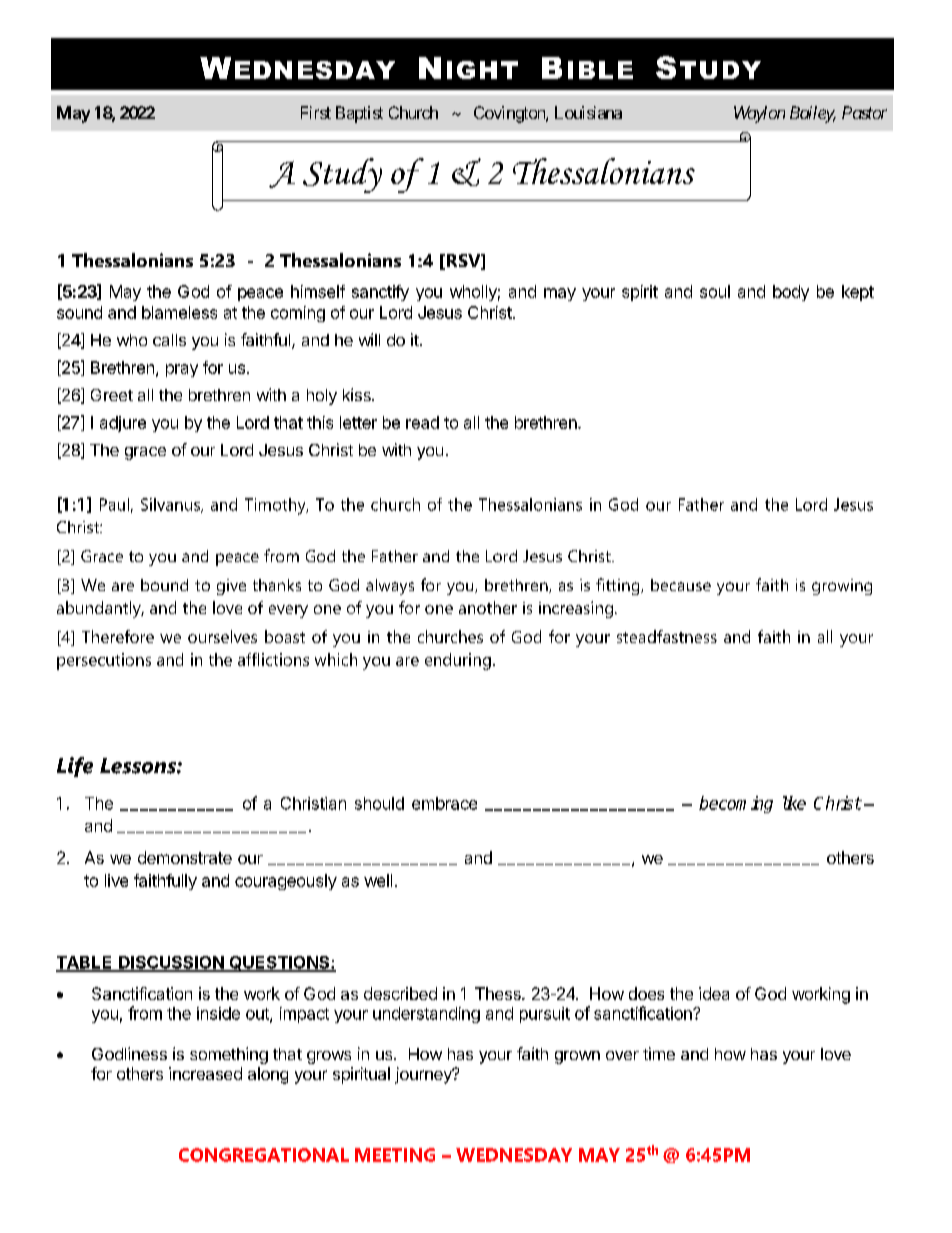 The width and height of the screenshot is (952, 1233). Describe the element at coordinates (759, 114) in the screenshot. I see `Waylon` at that location.
